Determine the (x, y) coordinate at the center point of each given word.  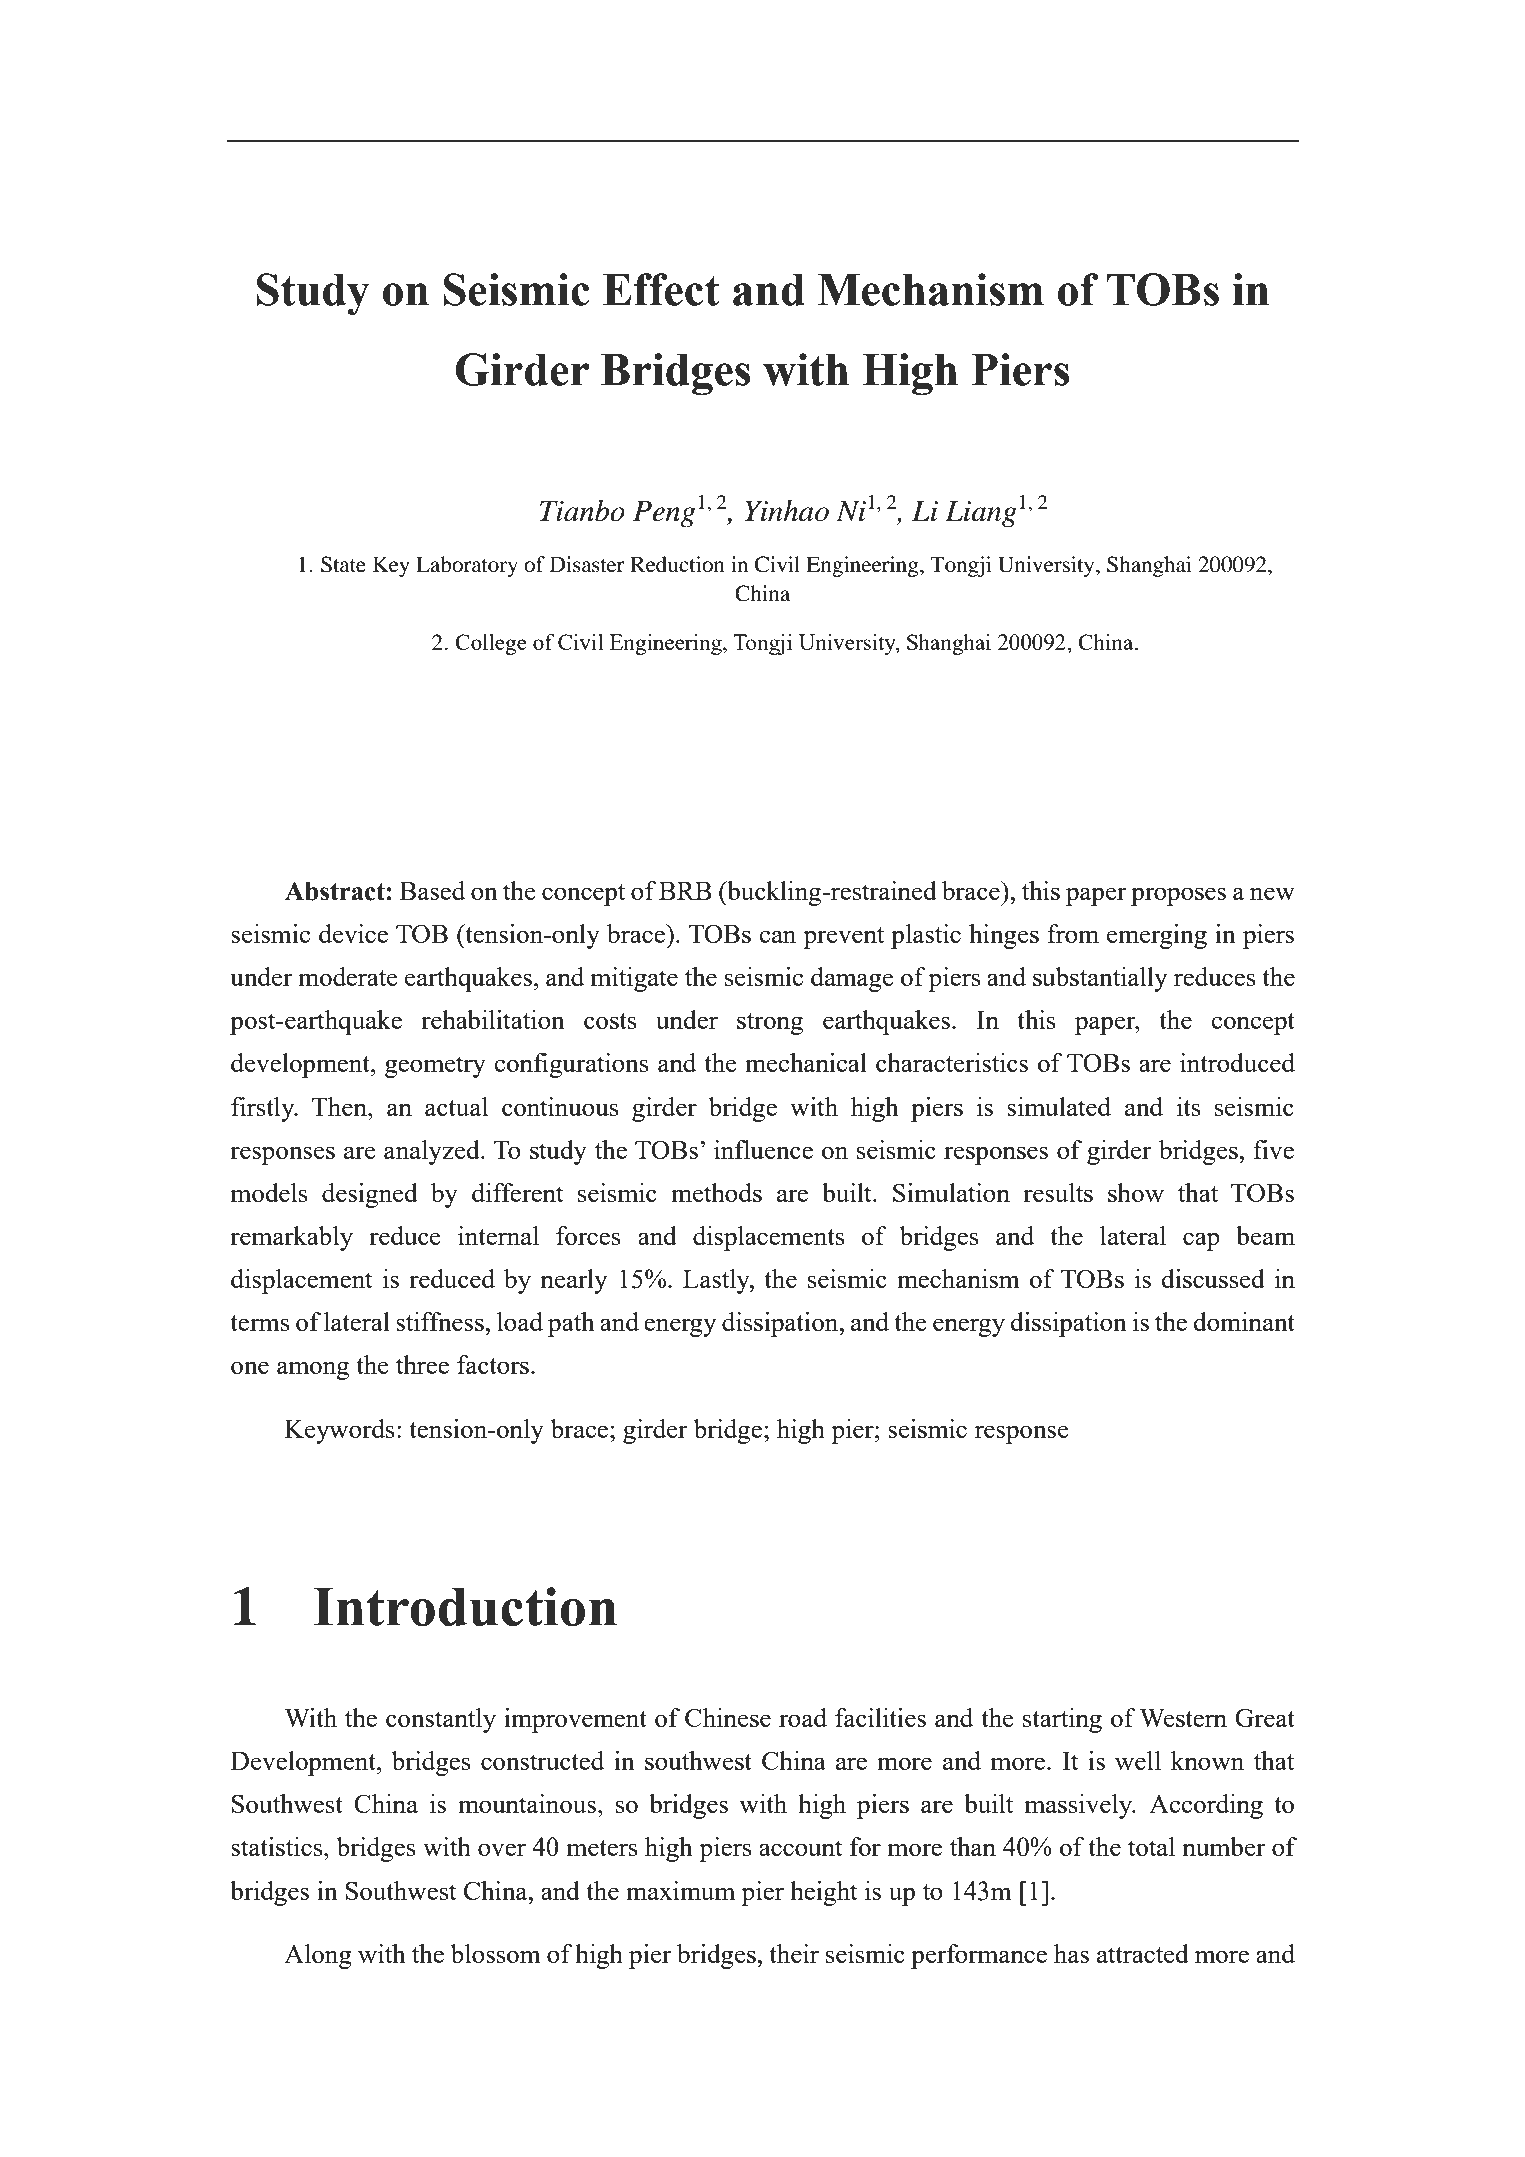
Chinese (728, 1717)
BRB (685, 890)
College (491, 644)
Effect (661, 289)
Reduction (677, 564)
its (1189, 1106)
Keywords (340, 1431)
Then (340, 1106)
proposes (1178, 896)
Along (318, 1956)
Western (1183, 1717)
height (824, 1893)
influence (763, 1149)
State (343, 564)
